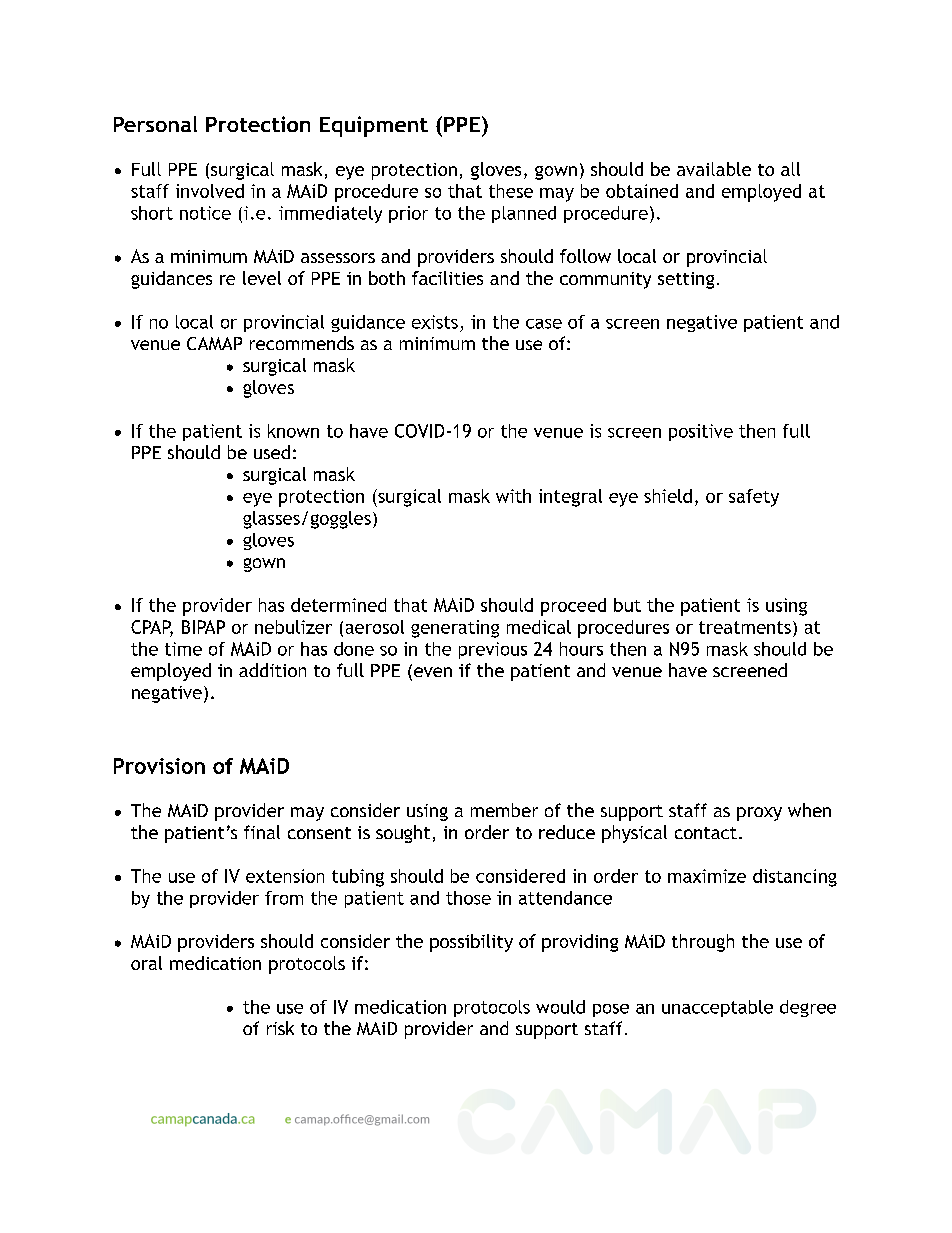  Describe the element at coordinates (745, 627) in the screenshot. I see `treatments` at that location.
